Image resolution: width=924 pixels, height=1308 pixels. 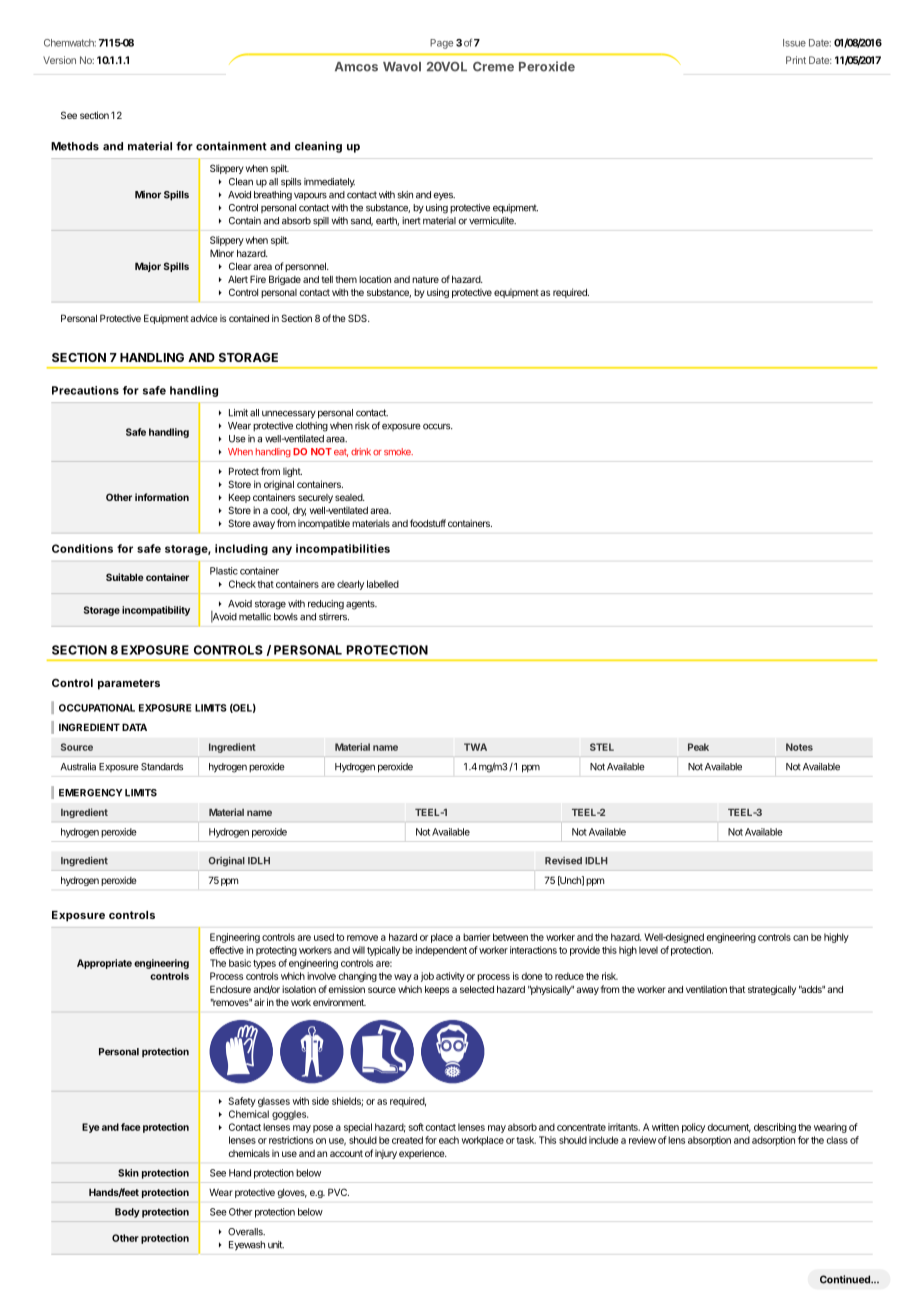 I want to click on Print, so click(x=796, y=60).
